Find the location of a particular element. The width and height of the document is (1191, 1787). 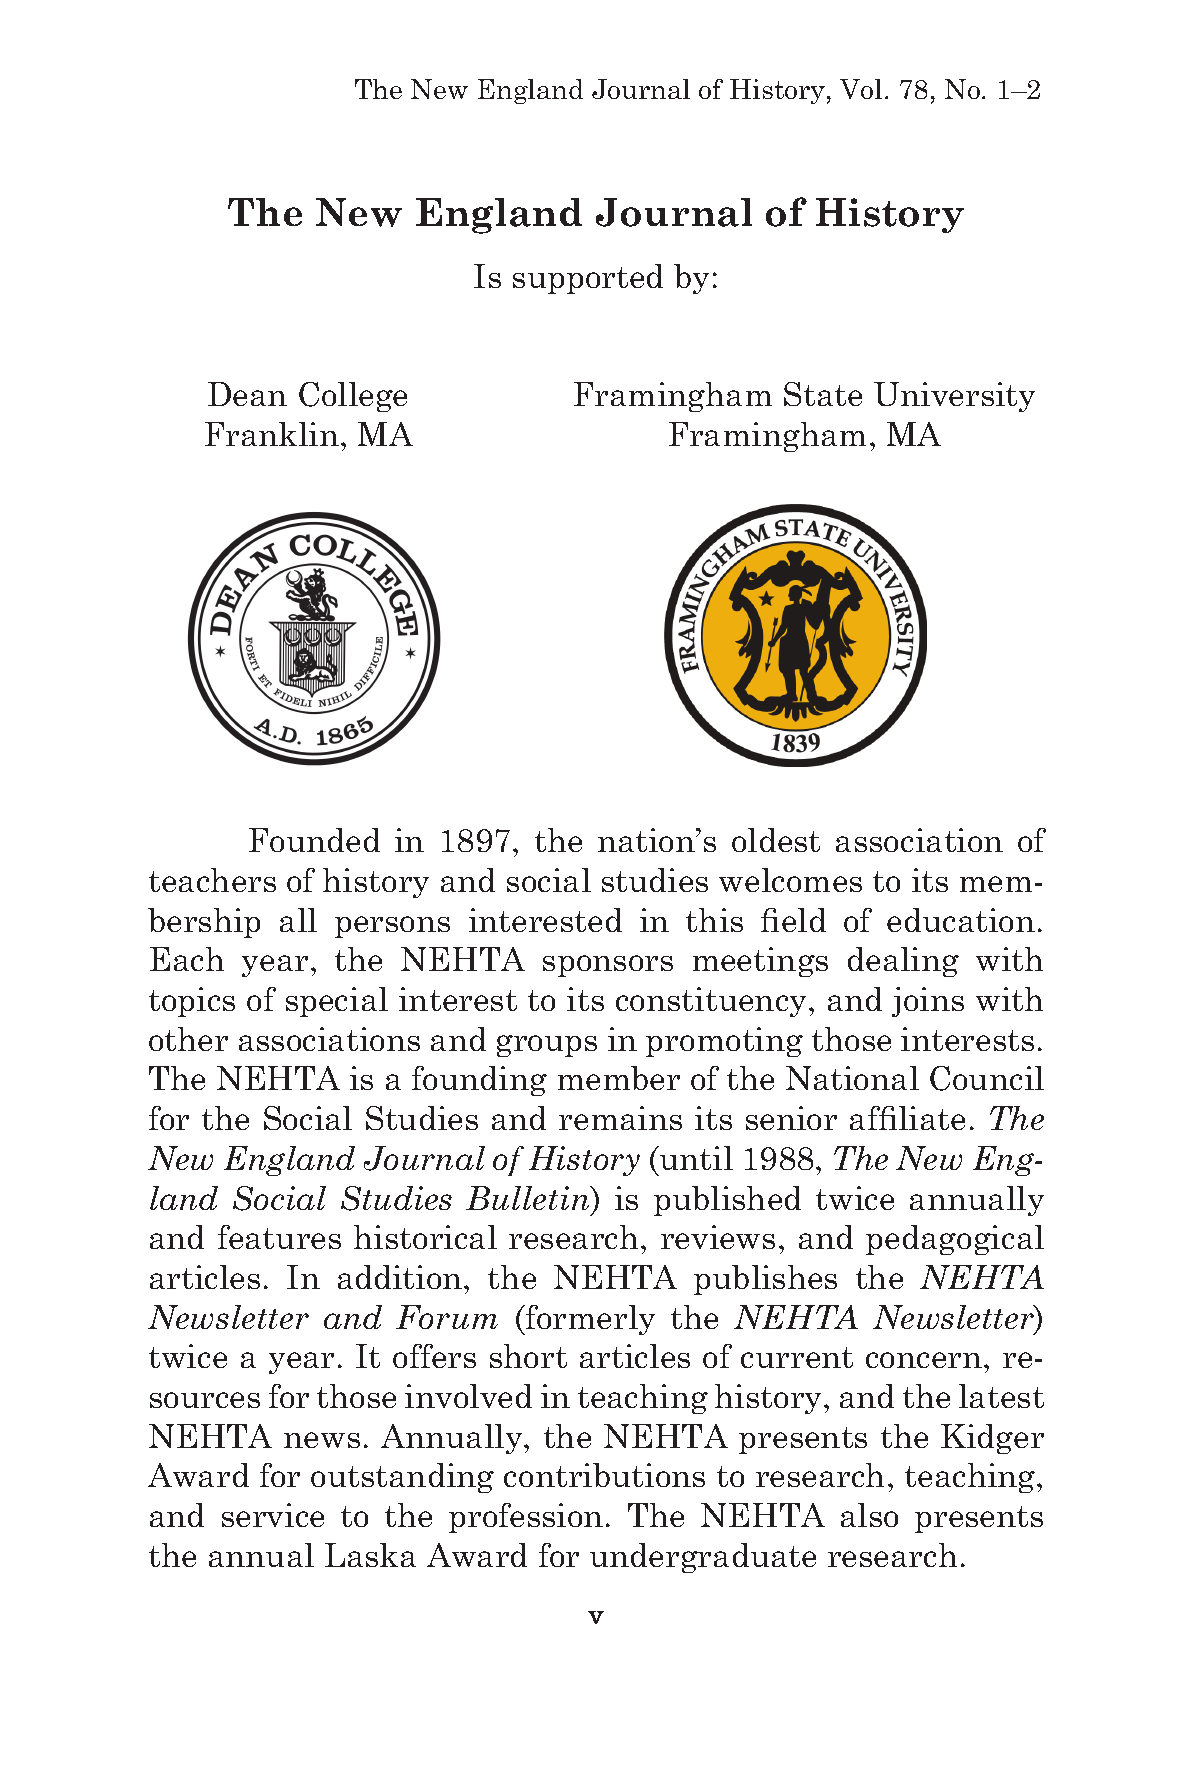

sponsors is located at coordinates (608, 966).
